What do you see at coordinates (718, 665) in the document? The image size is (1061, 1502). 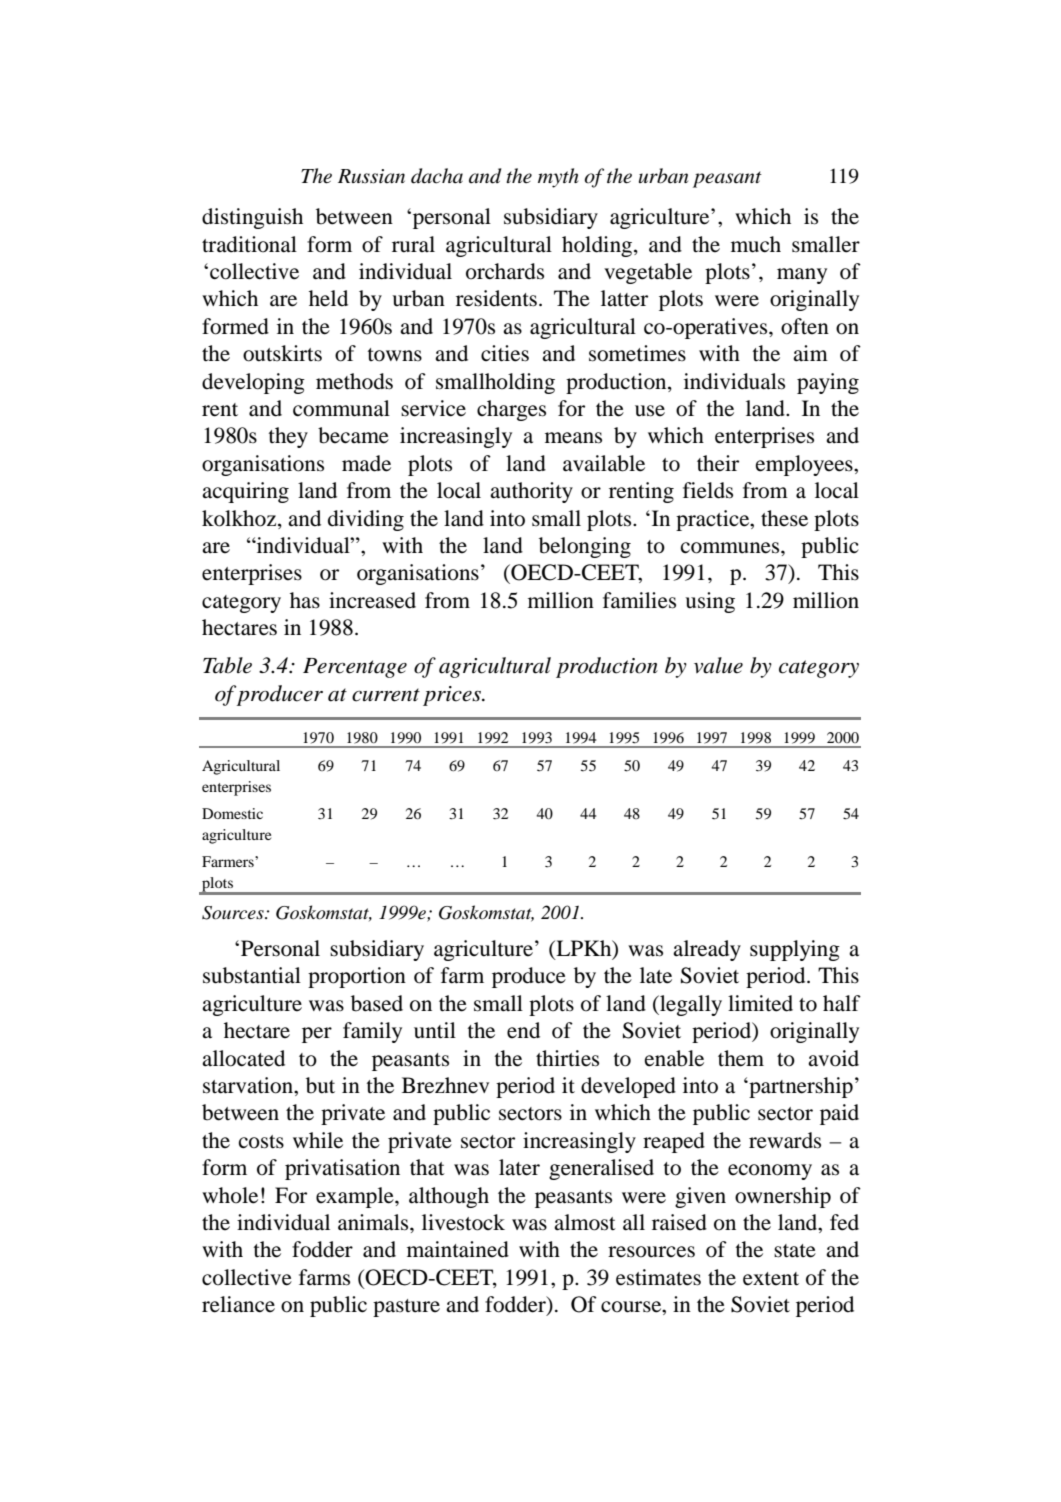 I see `value` at bounding box center [718, 665].
